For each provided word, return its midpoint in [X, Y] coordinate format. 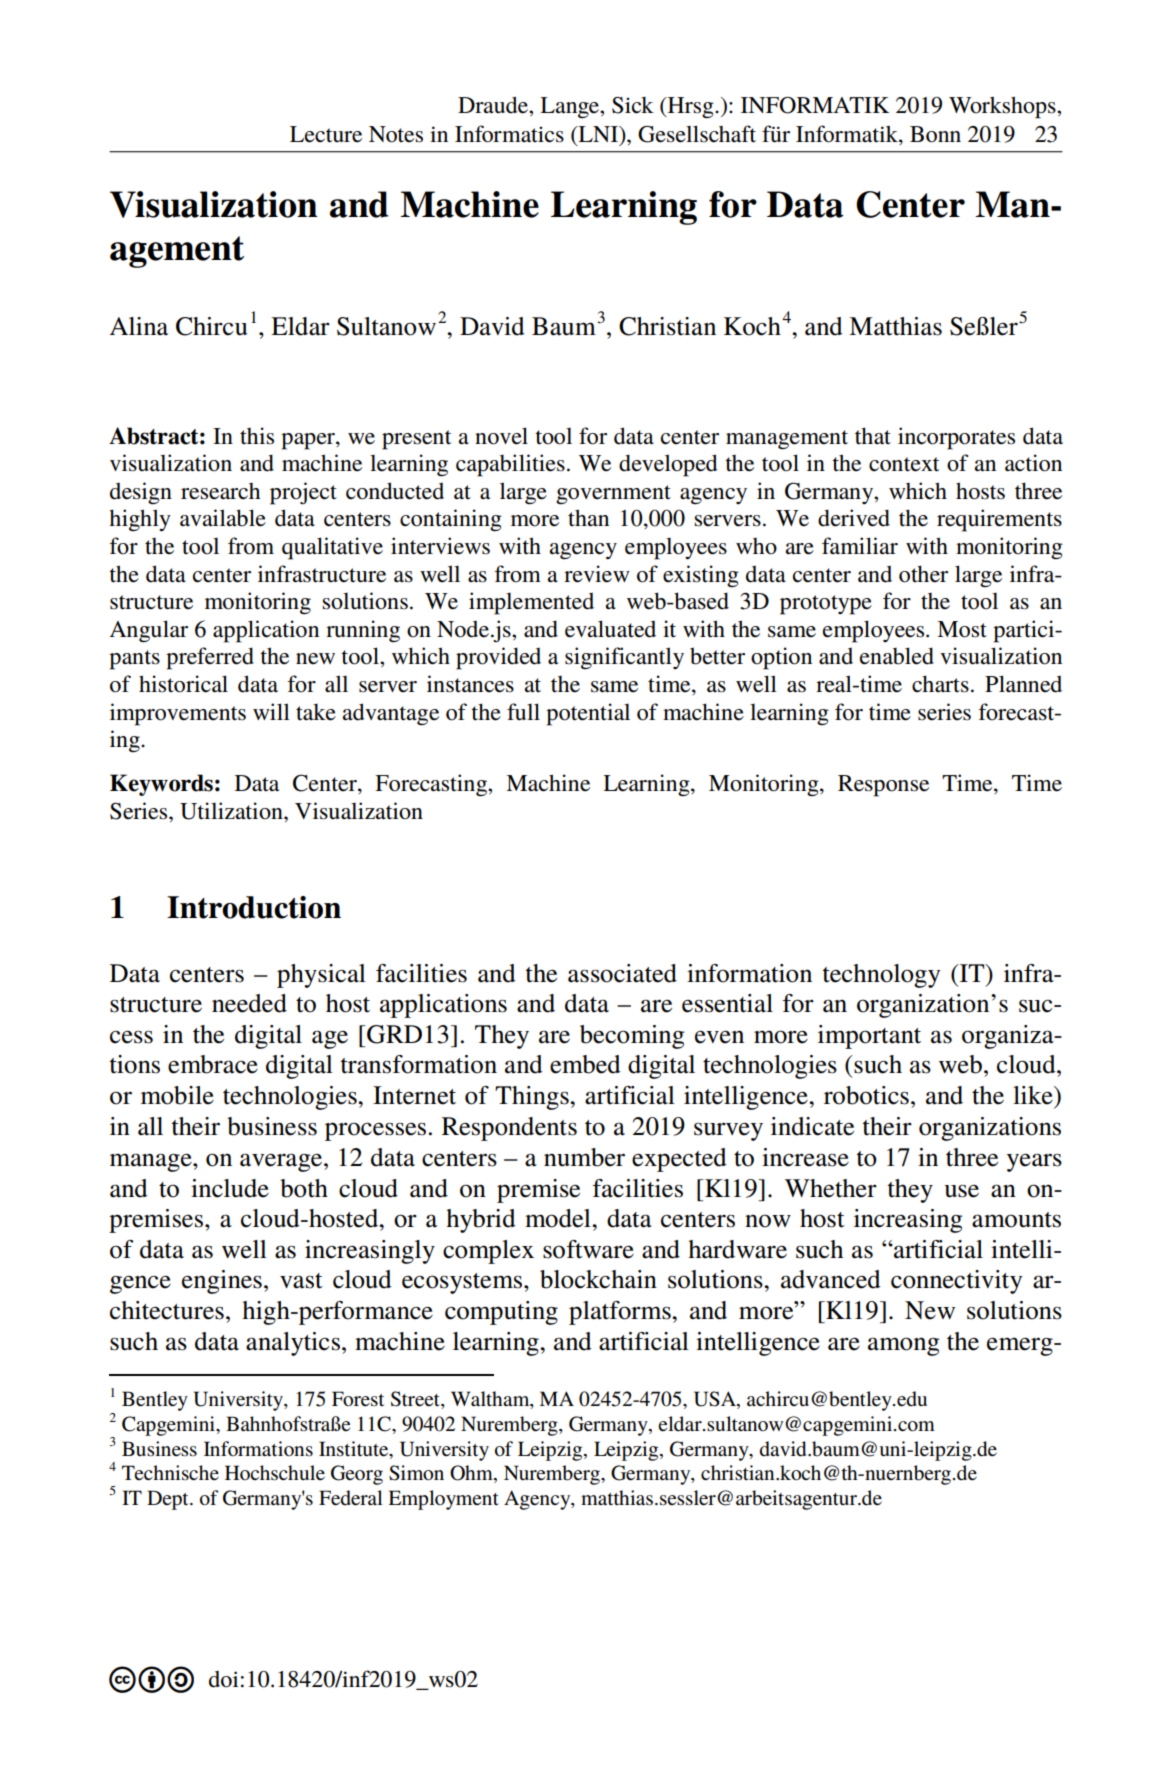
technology [881, 976]
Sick [633, 105]
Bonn [935, 134]
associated [622, 973]
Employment [443, 1500]
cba [151, 1679]
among [903, 1346]
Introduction [254, 907]
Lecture [326, 134]
